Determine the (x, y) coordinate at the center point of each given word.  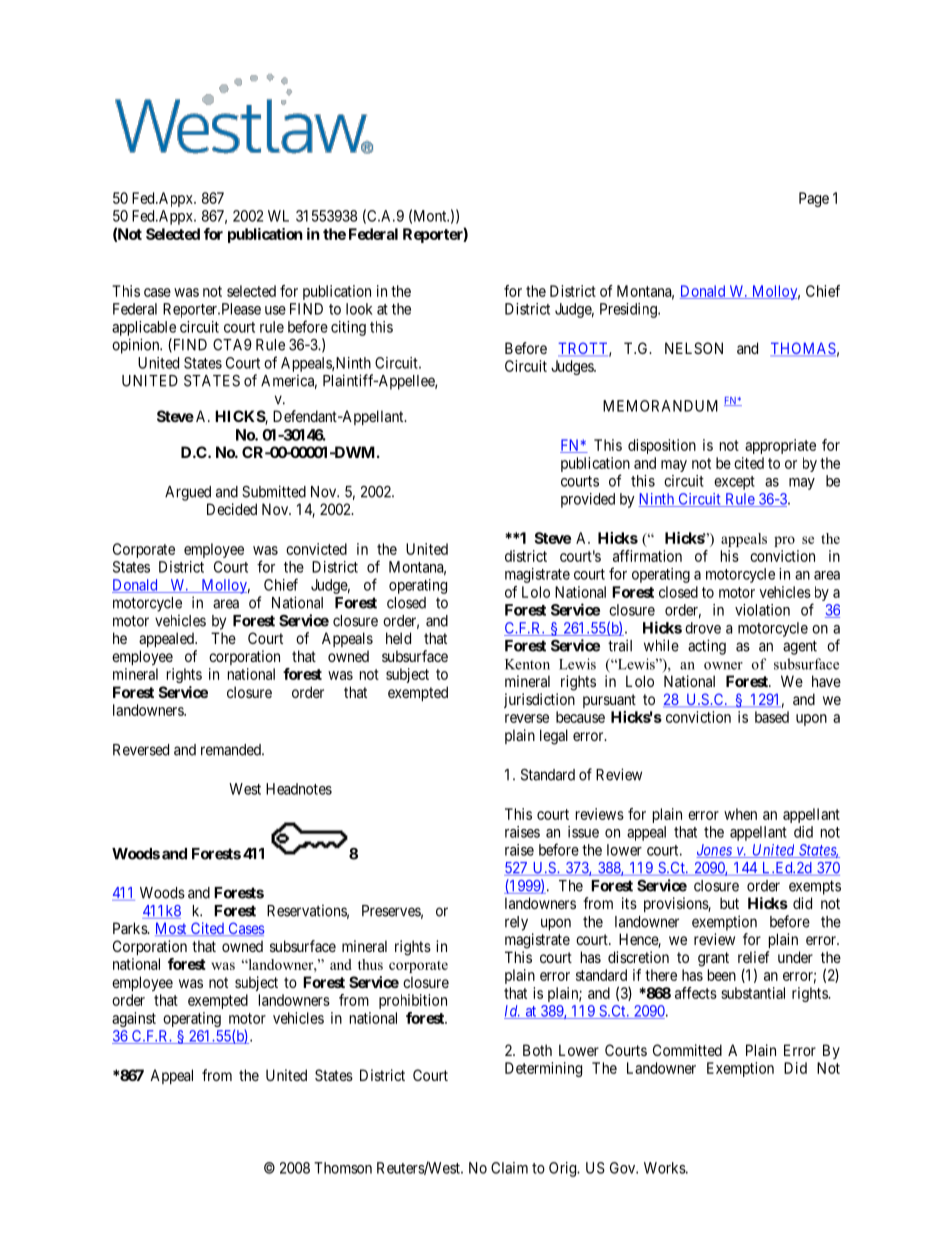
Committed (687, 1050)
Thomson (343, 1168)
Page (814, 199)
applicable (144, 328)
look (359, 309)
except (734, 483)
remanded (232, 750)
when (740, 814)
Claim (509, 1168)
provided (588, 500)
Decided (232, 509)
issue (583, 832)
